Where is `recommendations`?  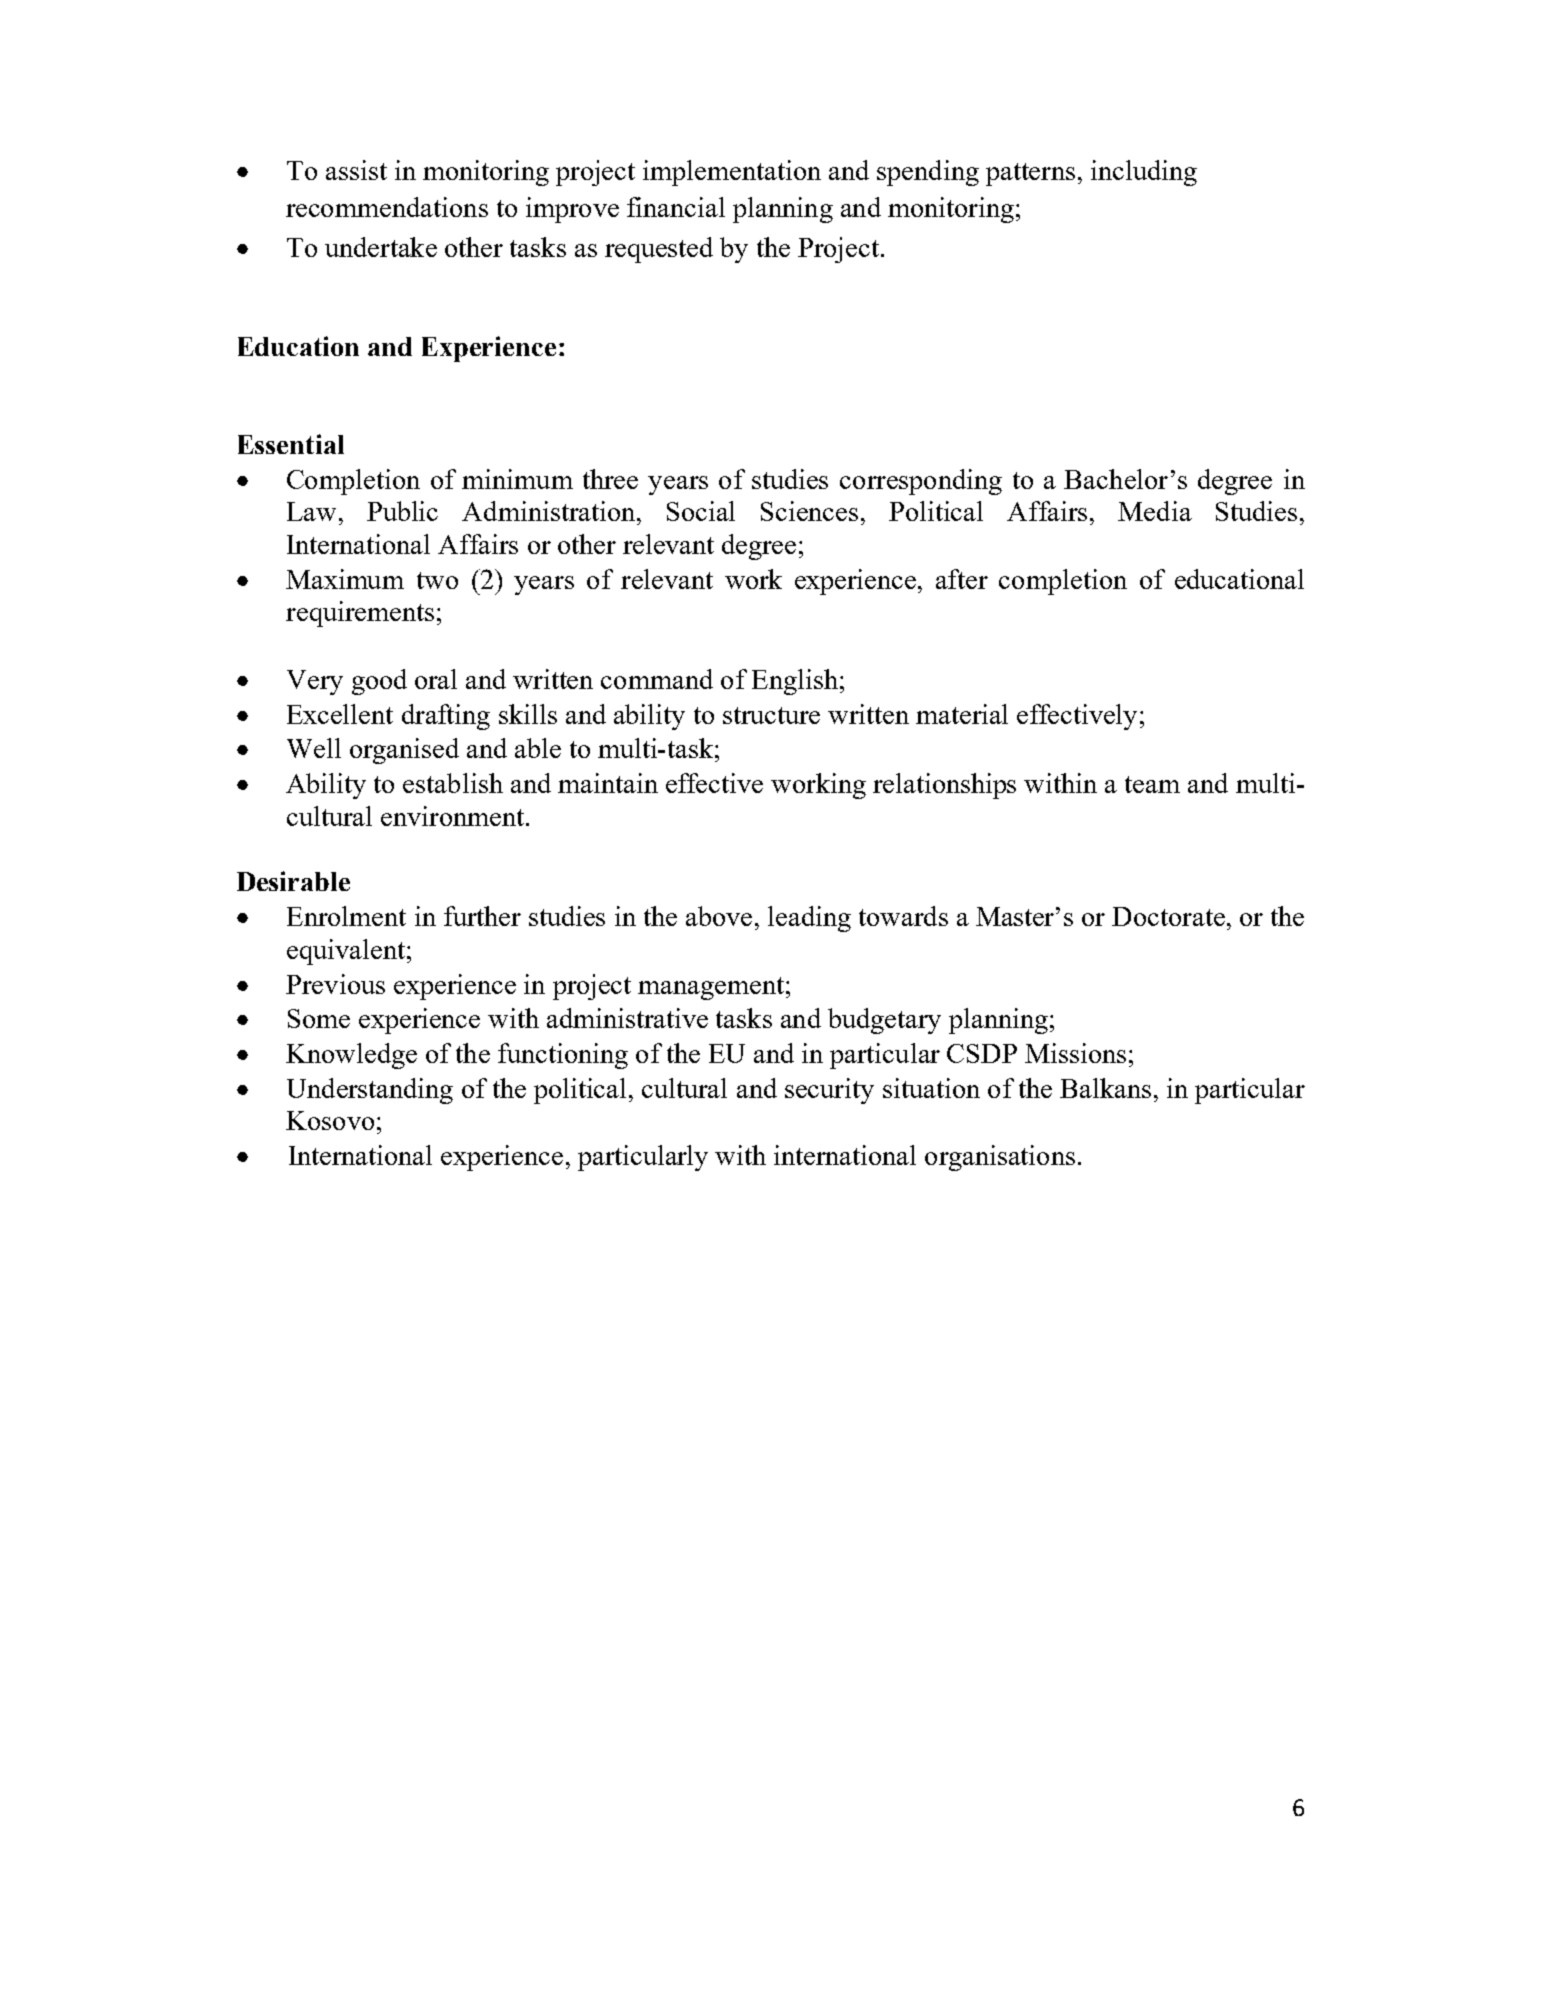
recommendations is located at coordinates (387, 207).
